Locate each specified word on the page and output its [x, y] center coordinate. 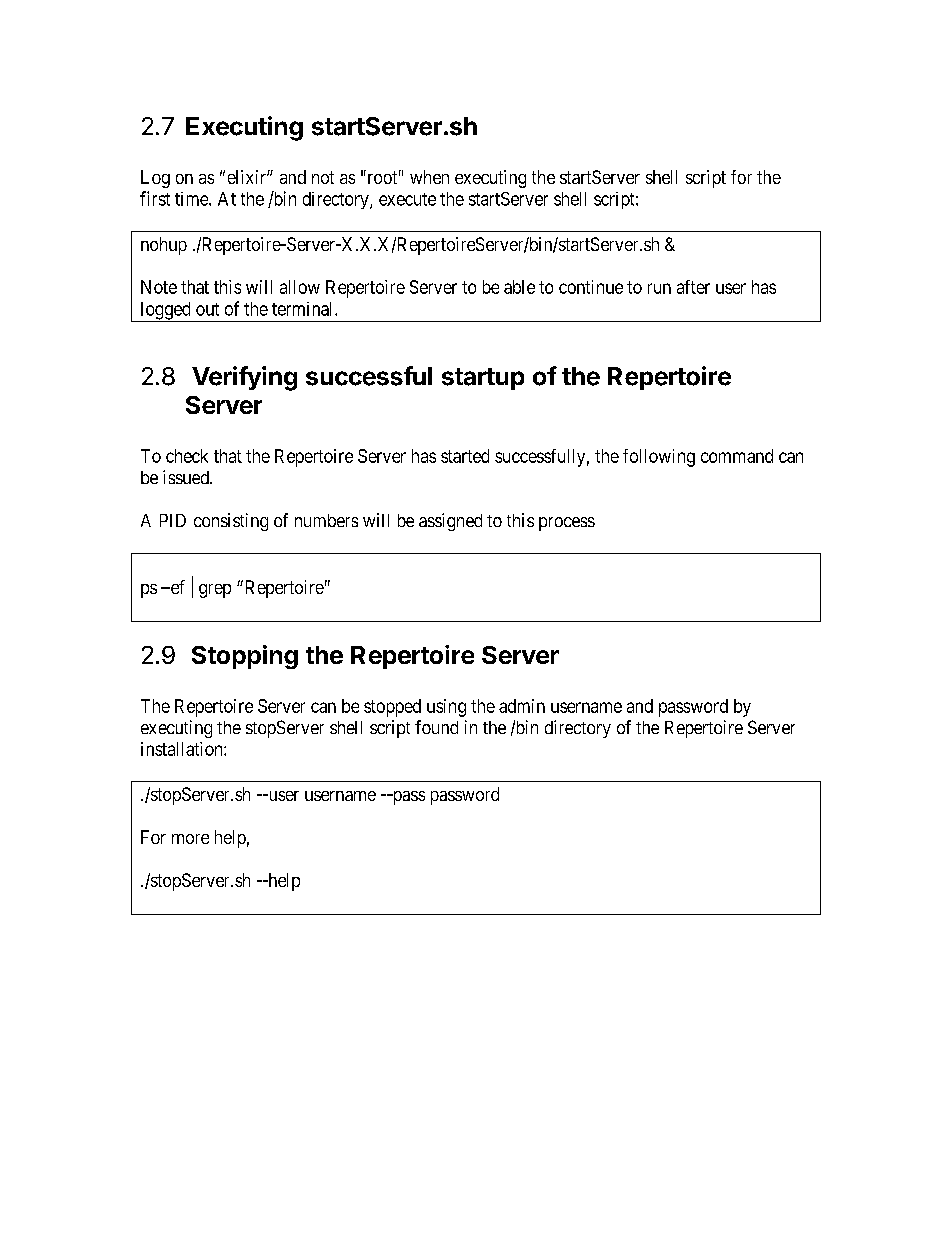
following [659, 458]
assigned [450, 522]
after [693, 287]
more [190, 839]
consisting [231, 522]
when [429, 177]
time [192, 199]
